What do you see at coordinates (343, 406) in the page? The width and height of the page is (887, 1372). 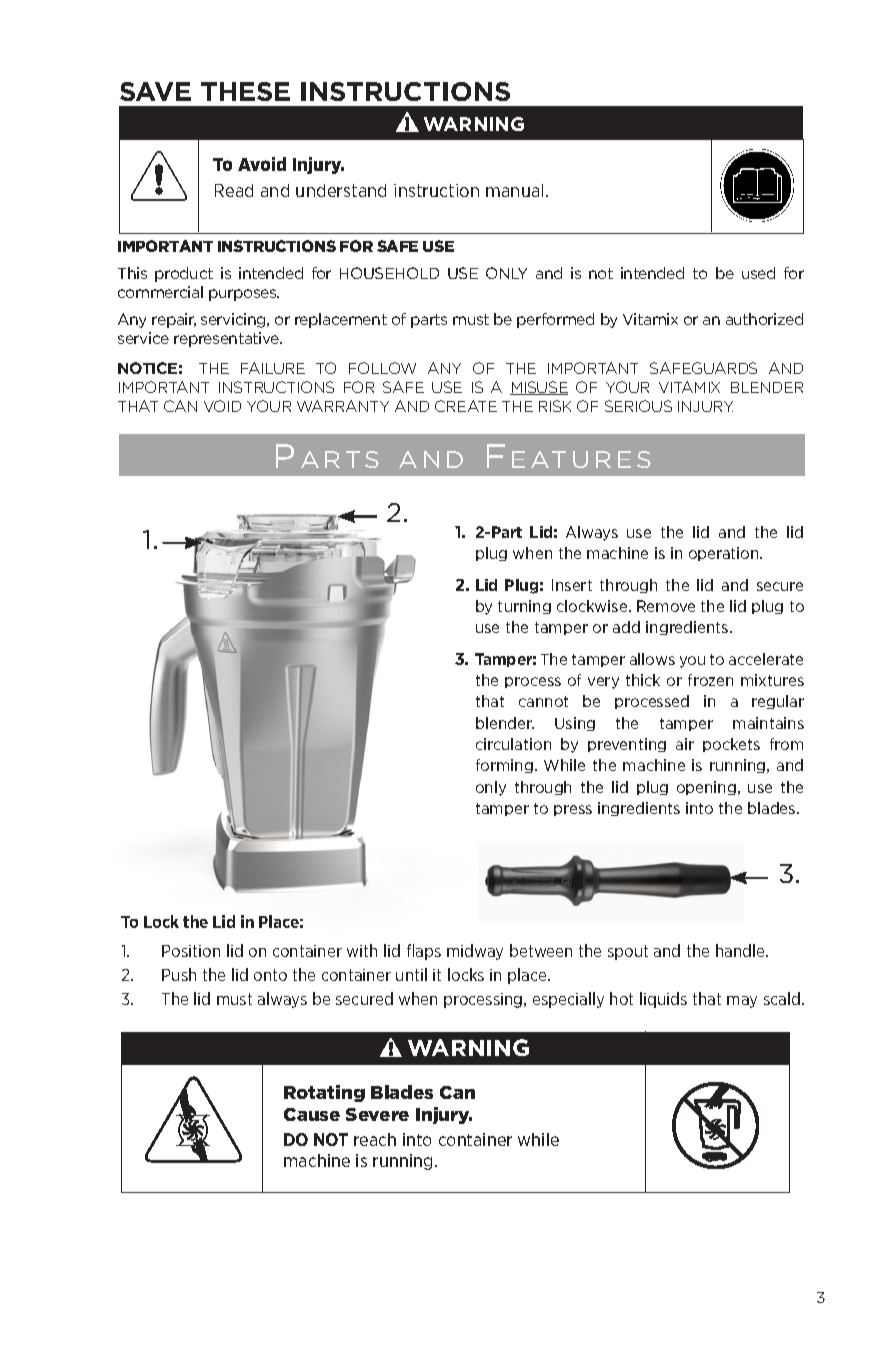 I see `WARRANTY` at bounding box center [343, 406].
